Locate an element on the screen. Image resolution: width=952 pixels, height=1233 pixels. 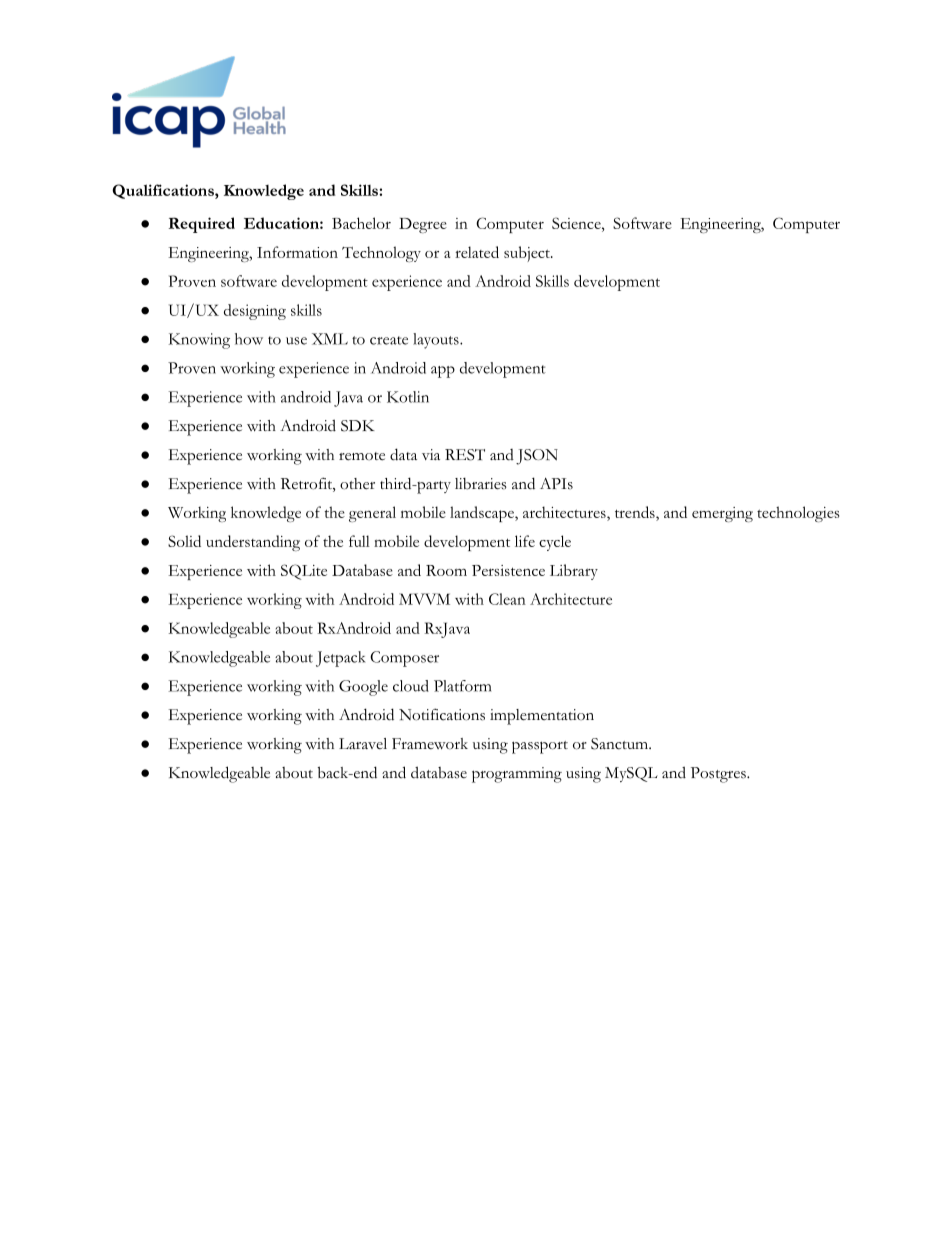
landscape is located at coordinates (483, 514).
